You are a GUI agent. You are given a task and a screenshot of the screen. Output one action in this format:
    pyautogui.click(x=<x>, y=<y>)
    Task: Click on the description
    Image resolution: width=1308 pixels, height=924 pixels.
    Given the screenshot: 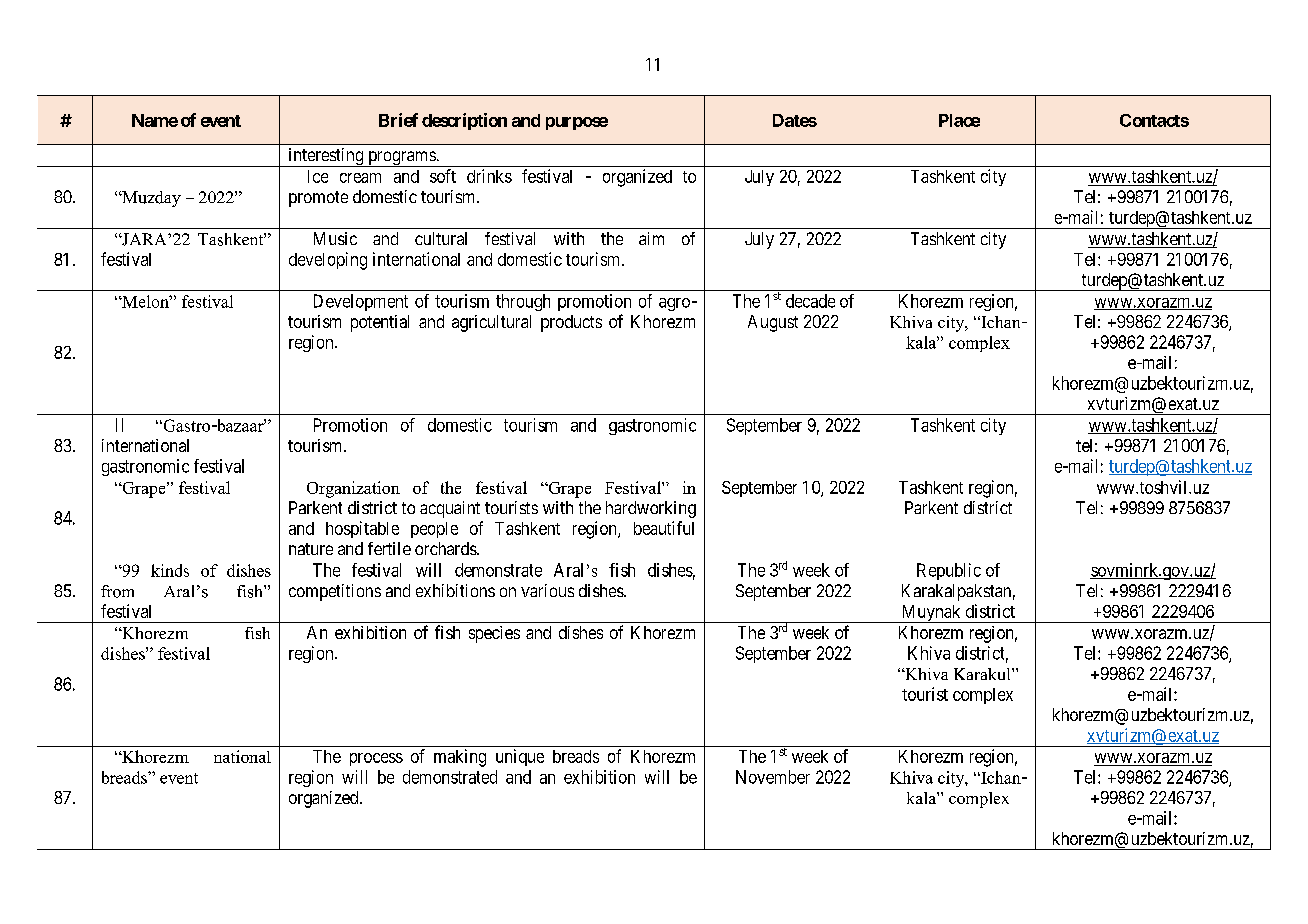 What is the action you would take?
    pyautogui.click(x=464, y=121)
